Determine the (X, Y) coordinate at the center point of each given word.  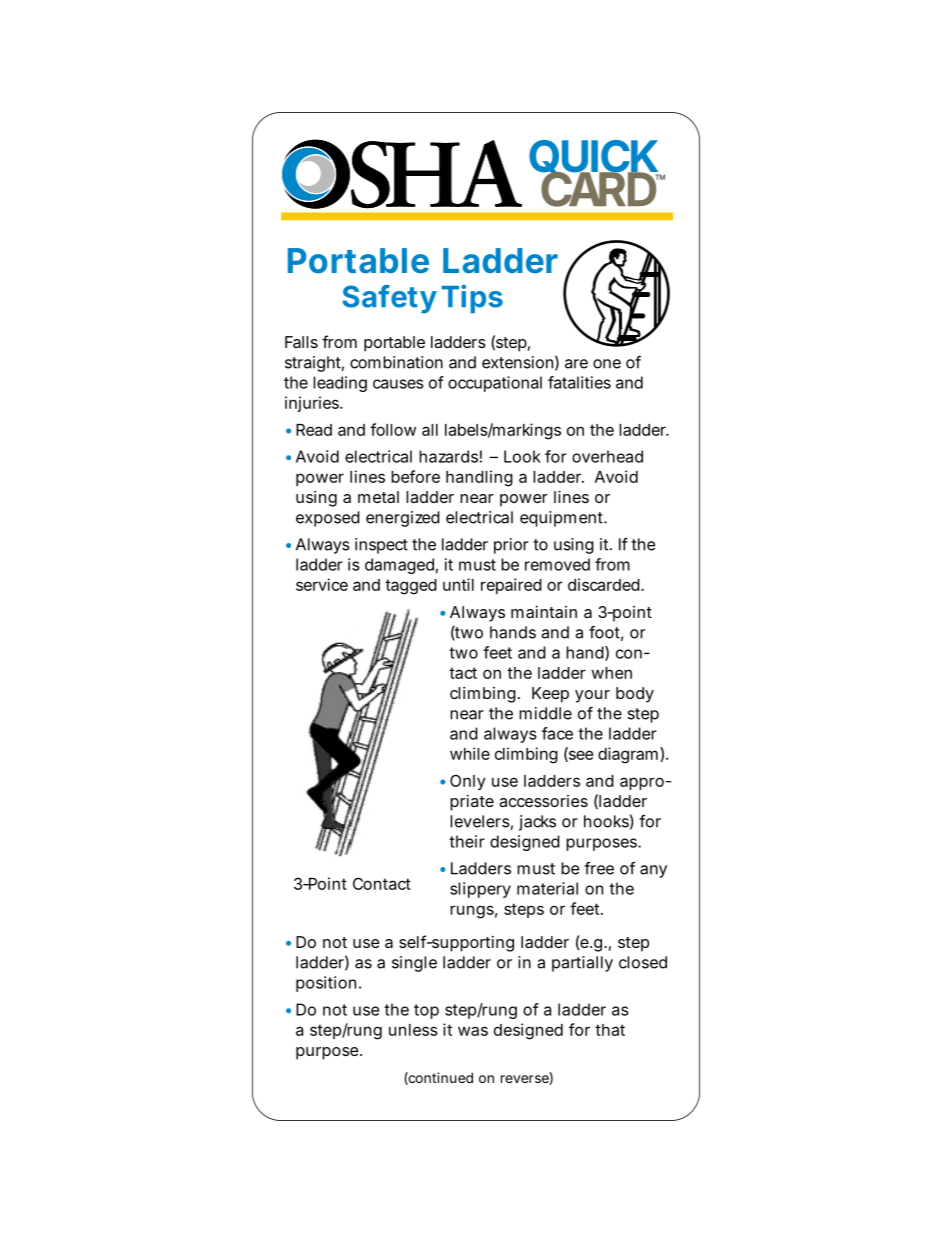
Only (468, 782)
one (607, 364)
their (467, 841)
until (458, 584)
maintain (544, 612)
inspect (381, 546)
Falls (301, 342)
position (326, 984)
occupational (495, 384)
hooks (606, 821)
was (473, 1031)
